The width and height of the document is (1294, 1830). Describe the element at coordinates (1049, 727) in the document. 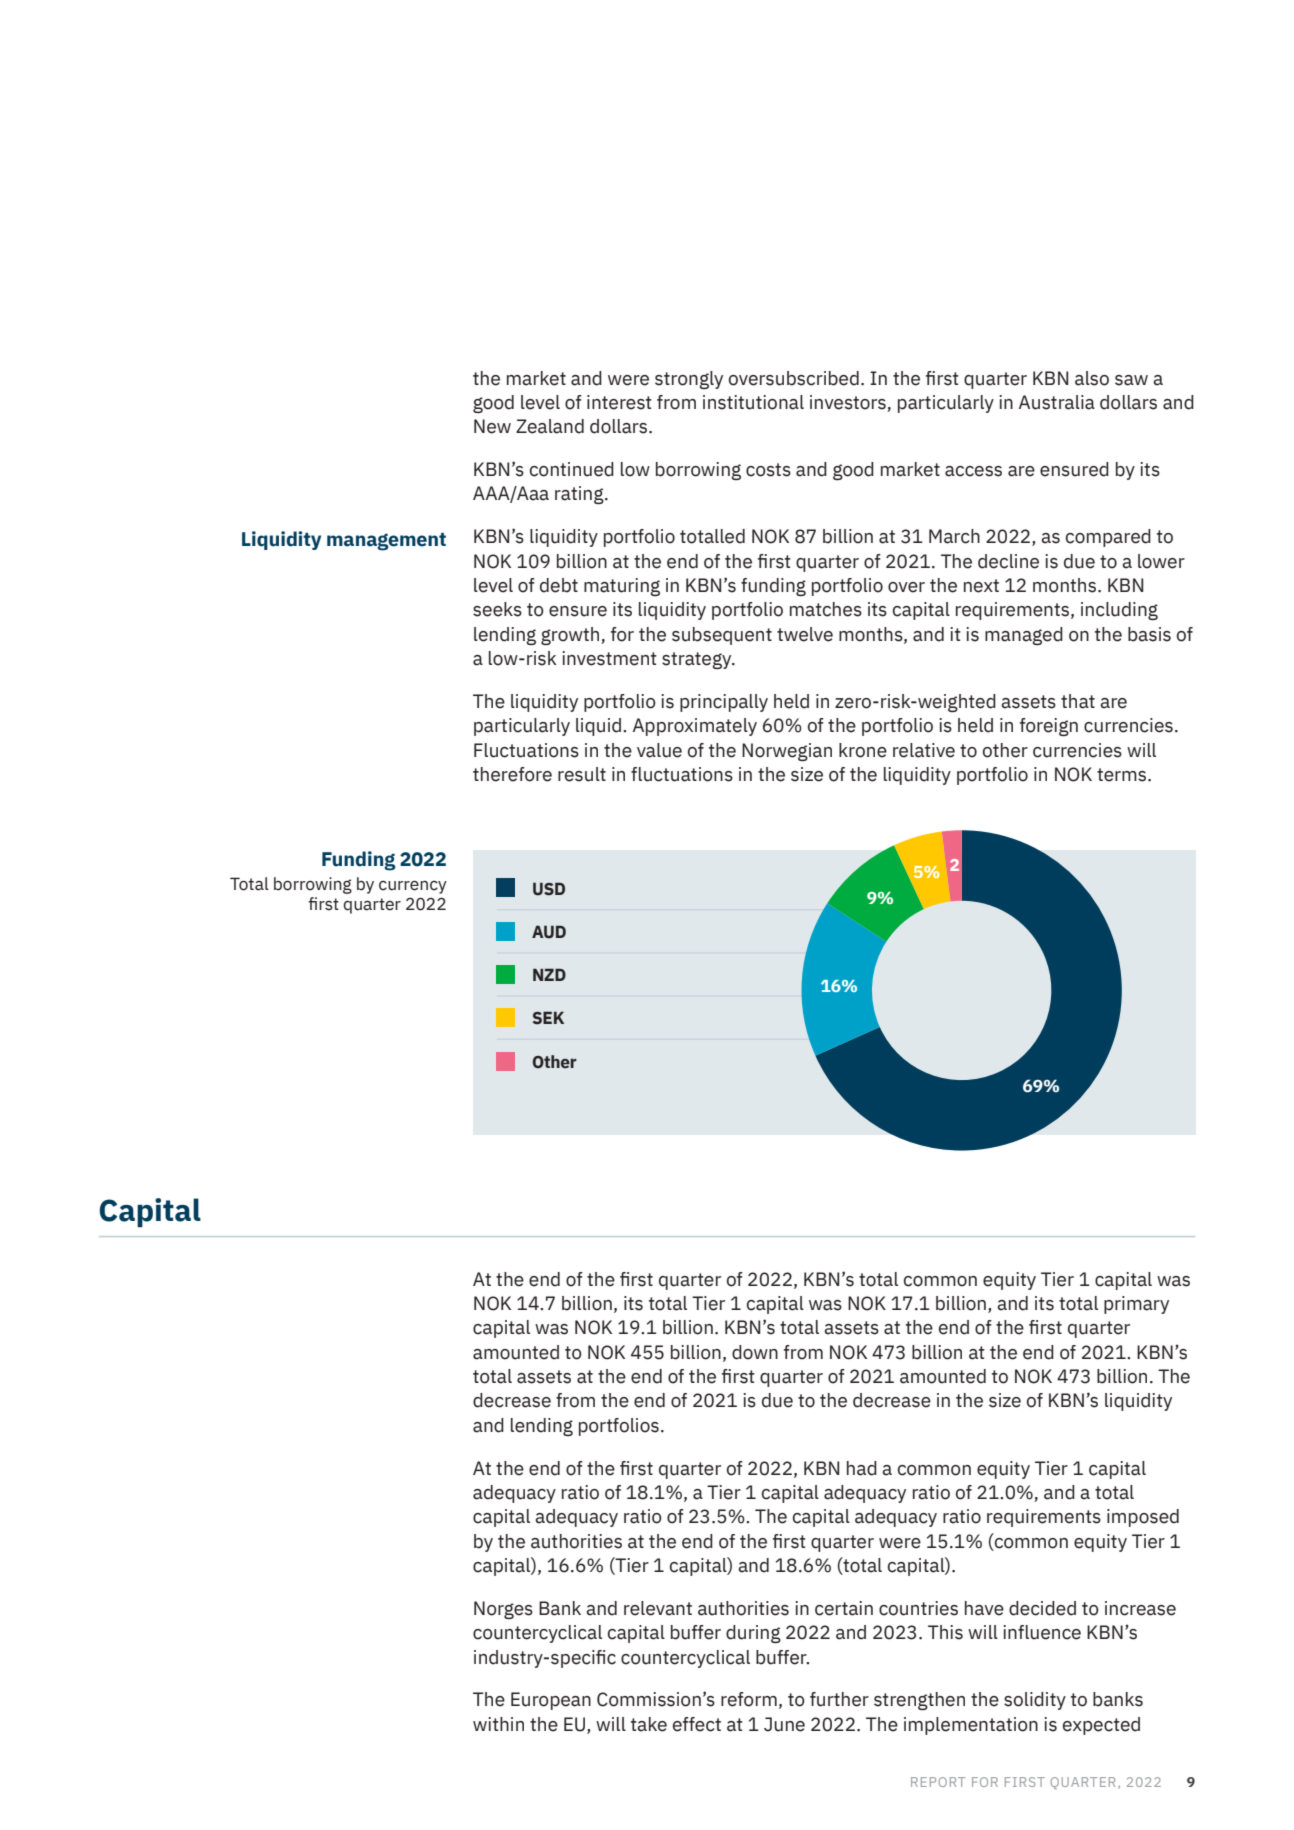

I see `foreign` at that location.
